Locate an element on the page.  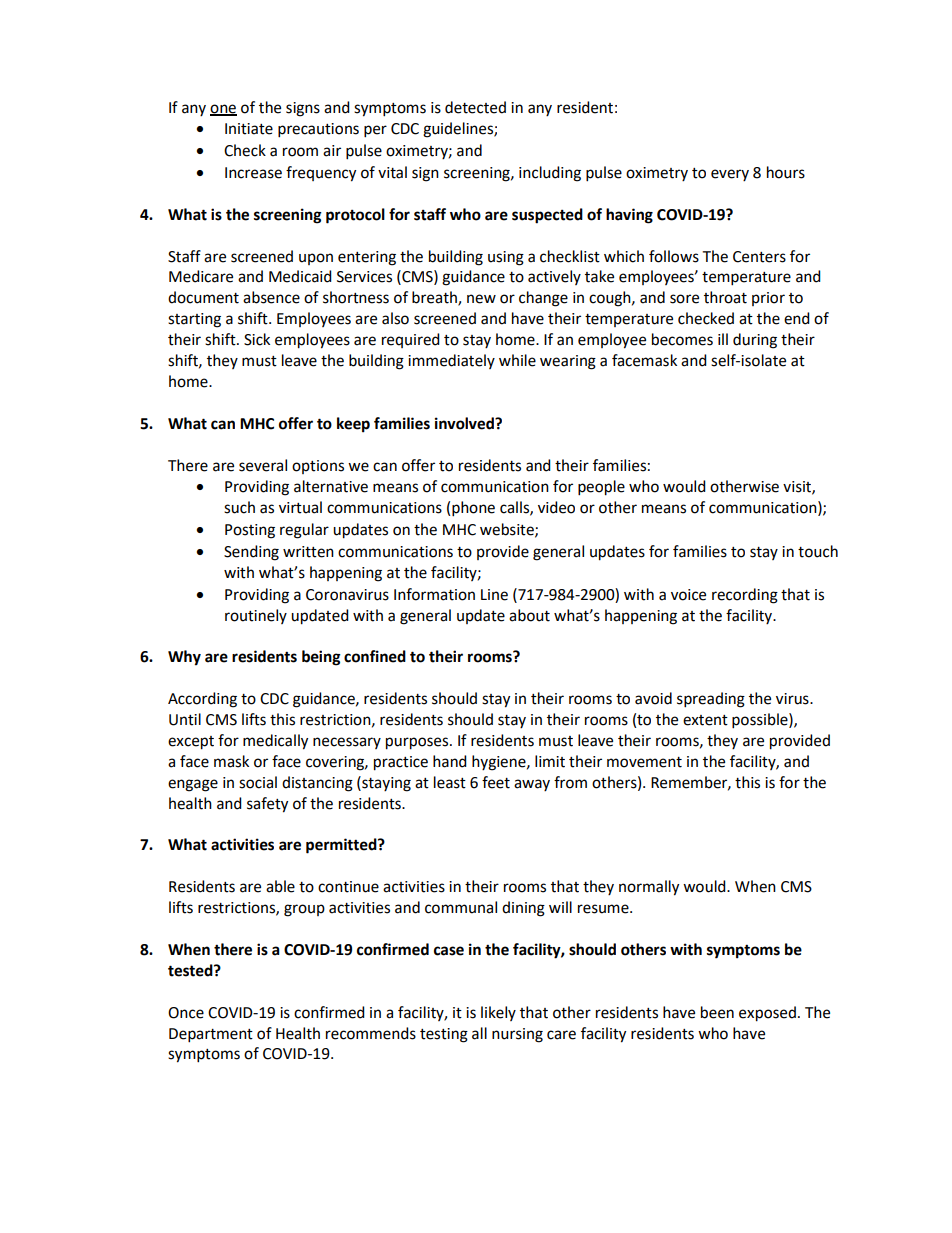
detected is located at coordinates (475, 107).
